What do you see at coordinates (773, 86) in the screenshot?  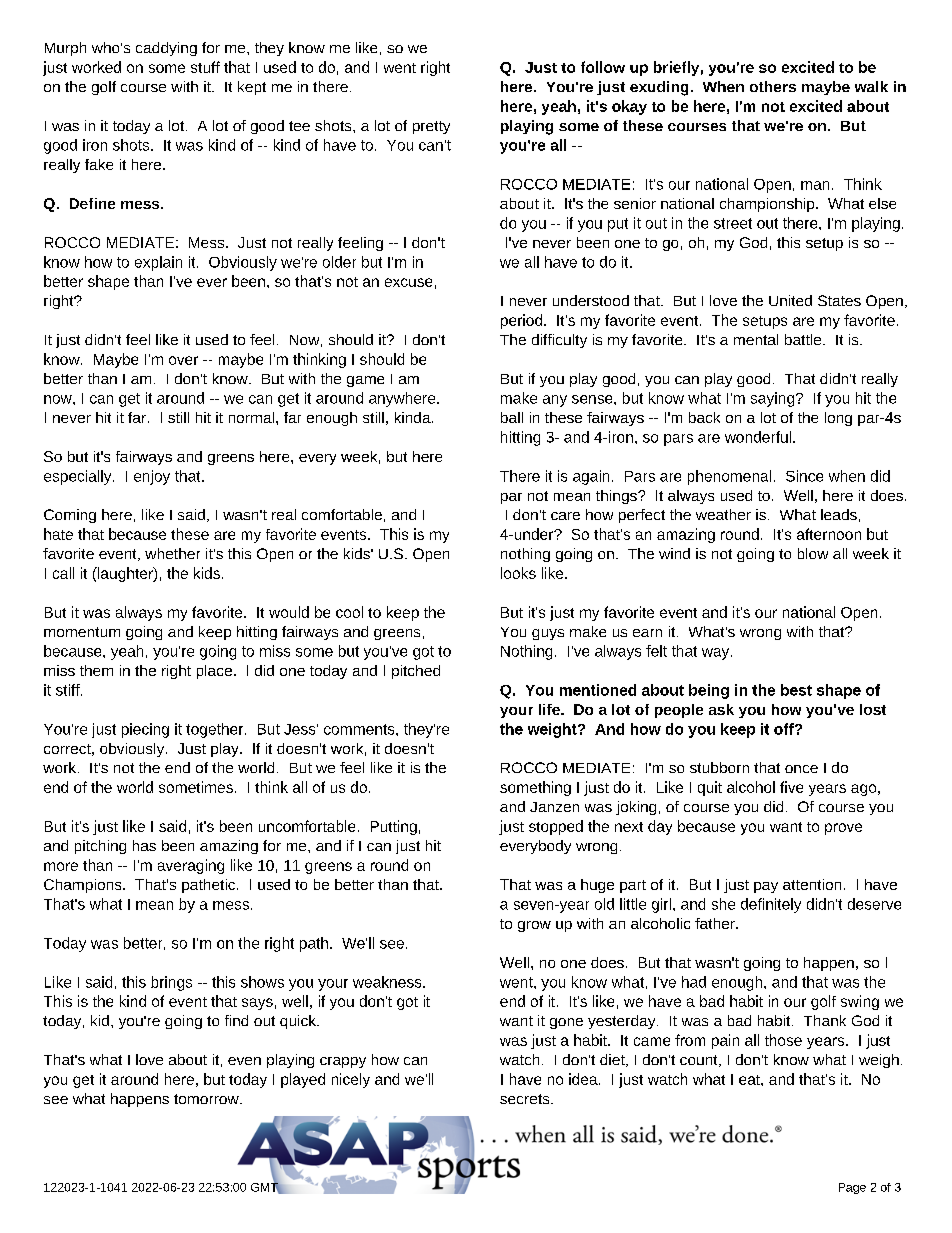 I see `others` at bounding box center [773, 86].
